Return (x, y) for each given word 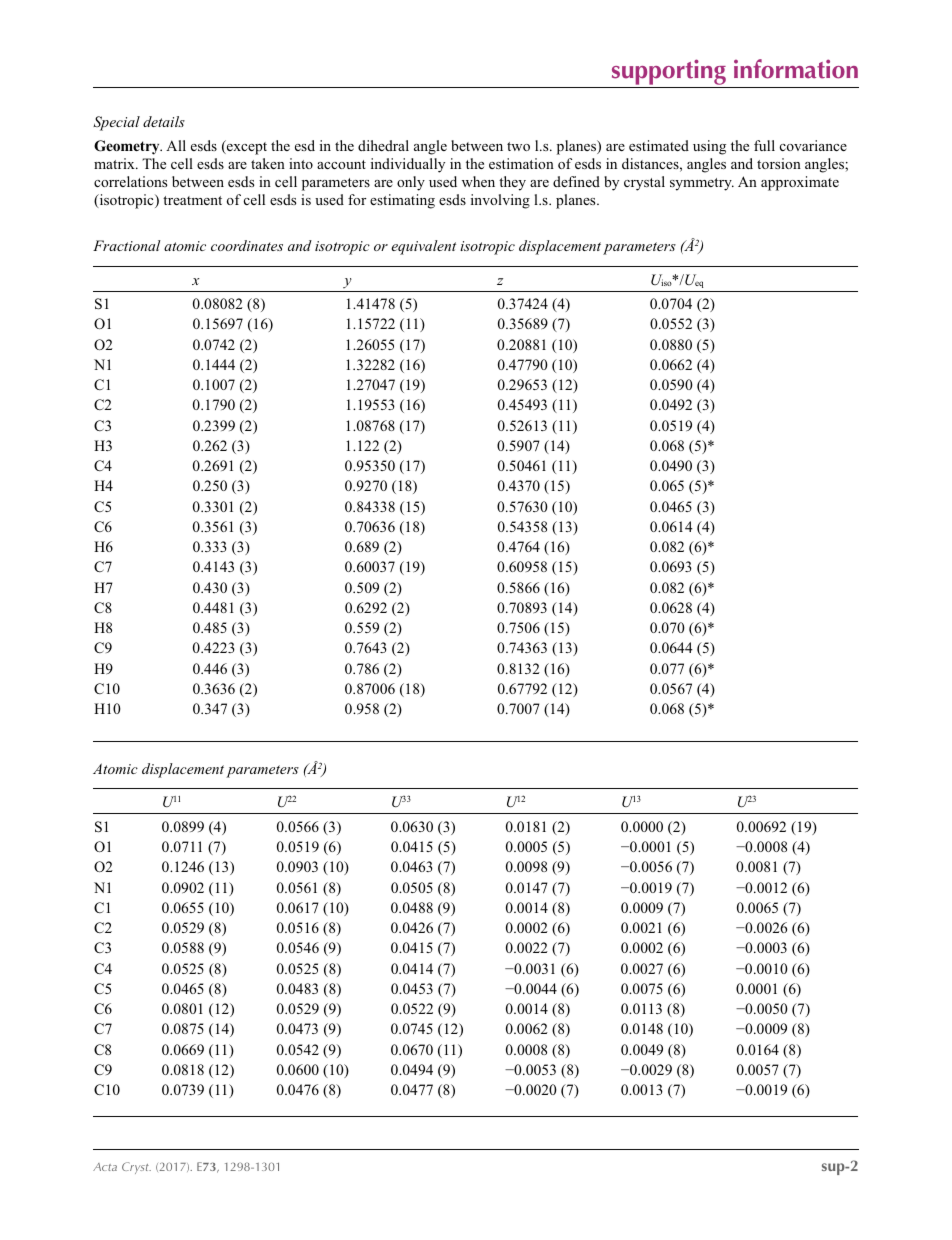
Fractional (127, 245)
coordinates (247, 245)
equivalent (423, 247)
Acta (105, 1167)
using (709, 147)
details (164, 121)
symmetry (702, 184)
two (518, 146)
